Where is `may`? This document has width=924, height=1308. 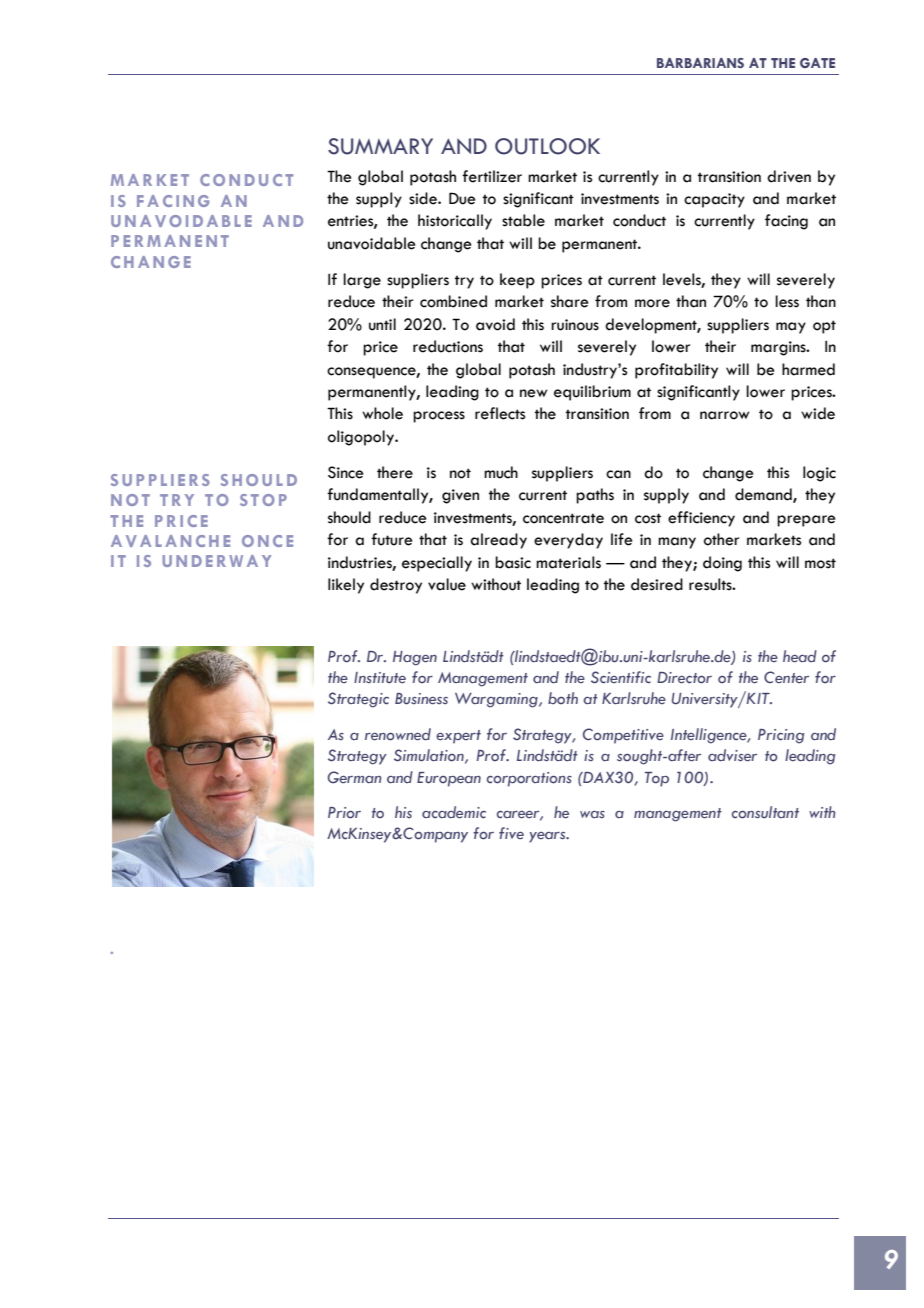 may is located at coordinates (791, 328).
